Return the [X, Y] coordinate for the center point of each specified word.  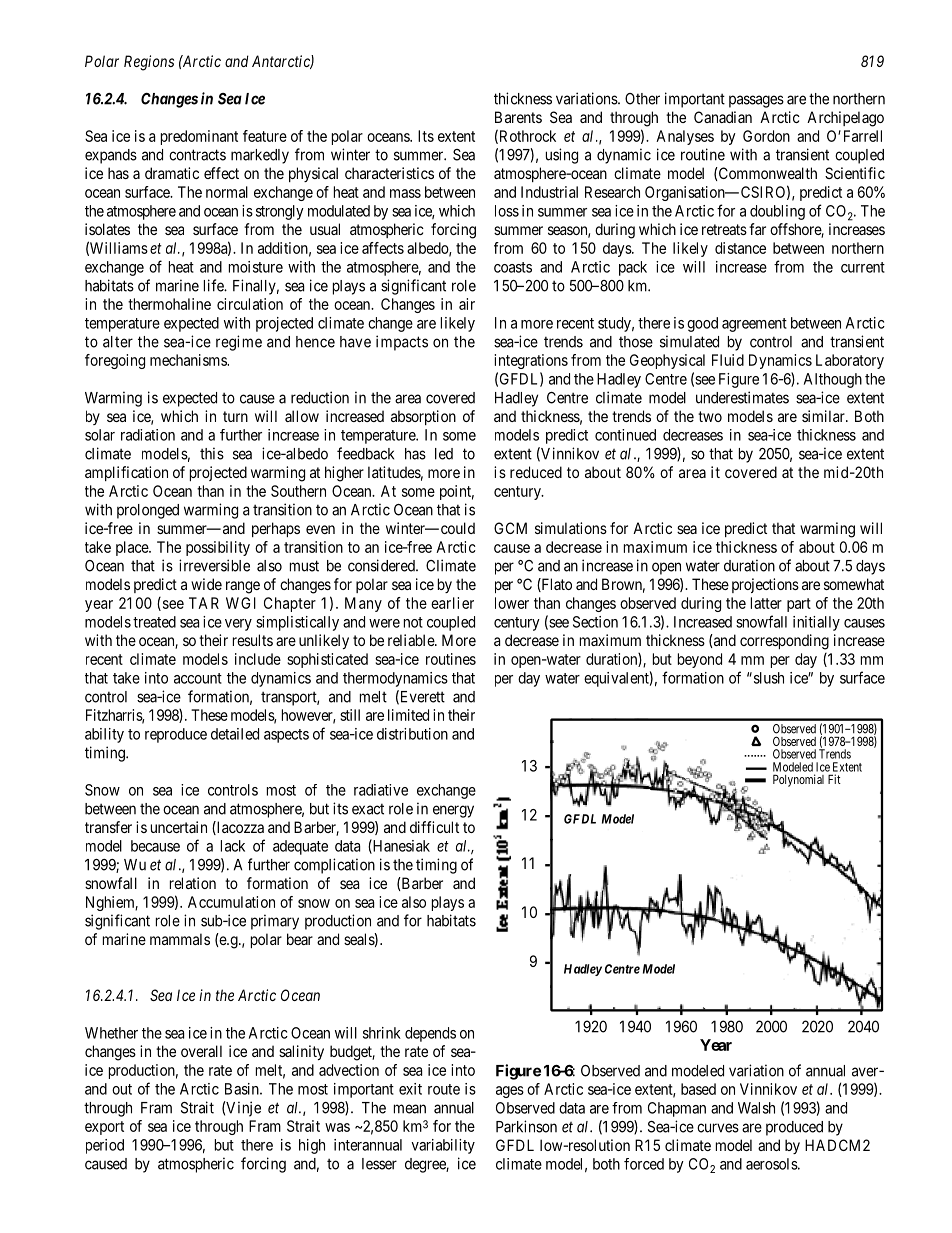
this [212, 453]
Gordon [766, 136]
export [104, 1128]
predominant [199, 137]
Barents [518, 117]
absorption [423, 417]
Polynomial [798, 780]
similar [824, 416]
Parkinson [526, 1126]
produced [794, 1128]
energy [453, 811]
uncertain [179, 827]
